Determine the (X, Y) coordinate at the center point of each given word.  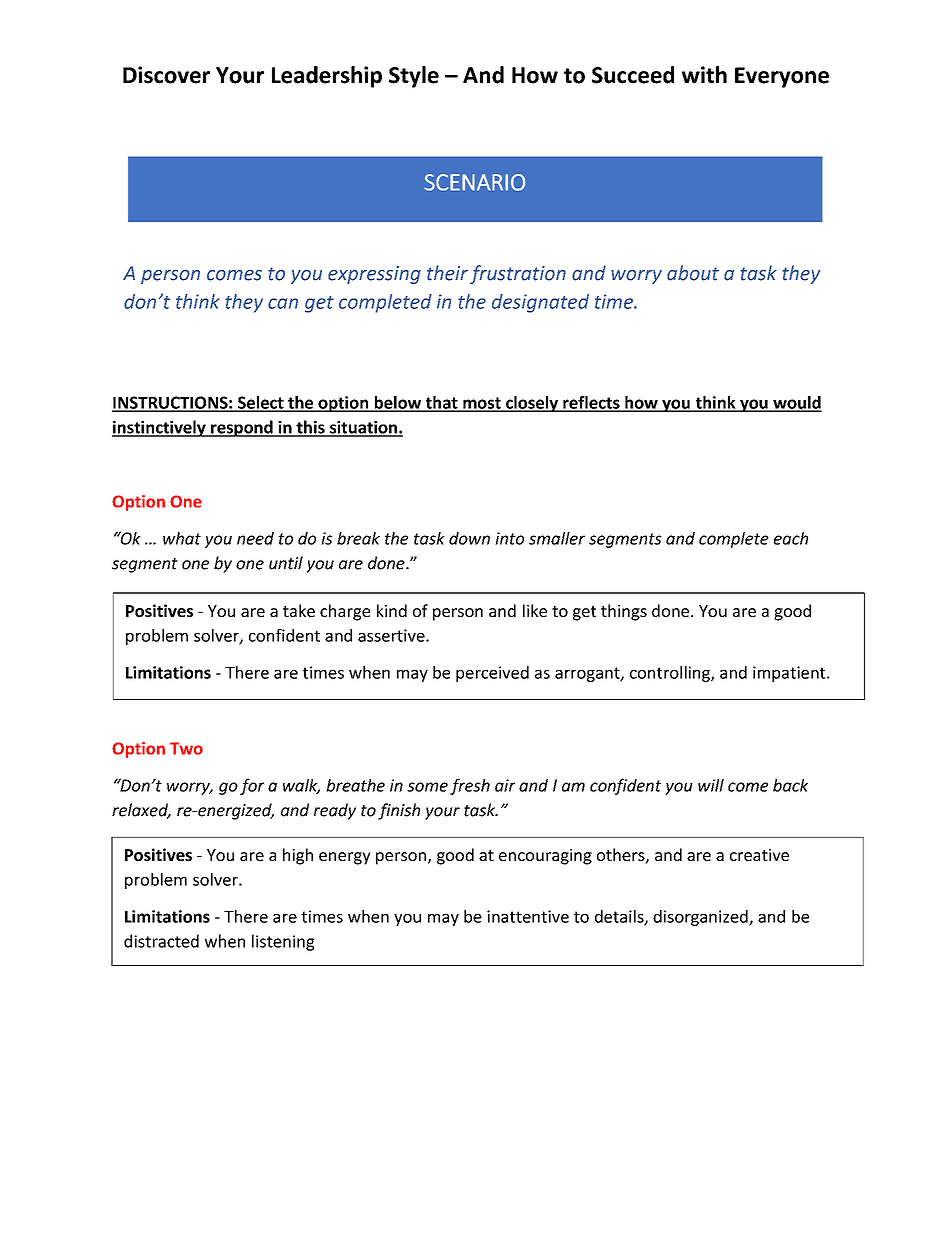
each (791, 538)
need (255, 538)
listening (283, 942)
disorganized (701, 918)
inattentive (528, 916)
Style (414, 77)
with (704, 74)
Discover (166, 75)
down (469, 538)
